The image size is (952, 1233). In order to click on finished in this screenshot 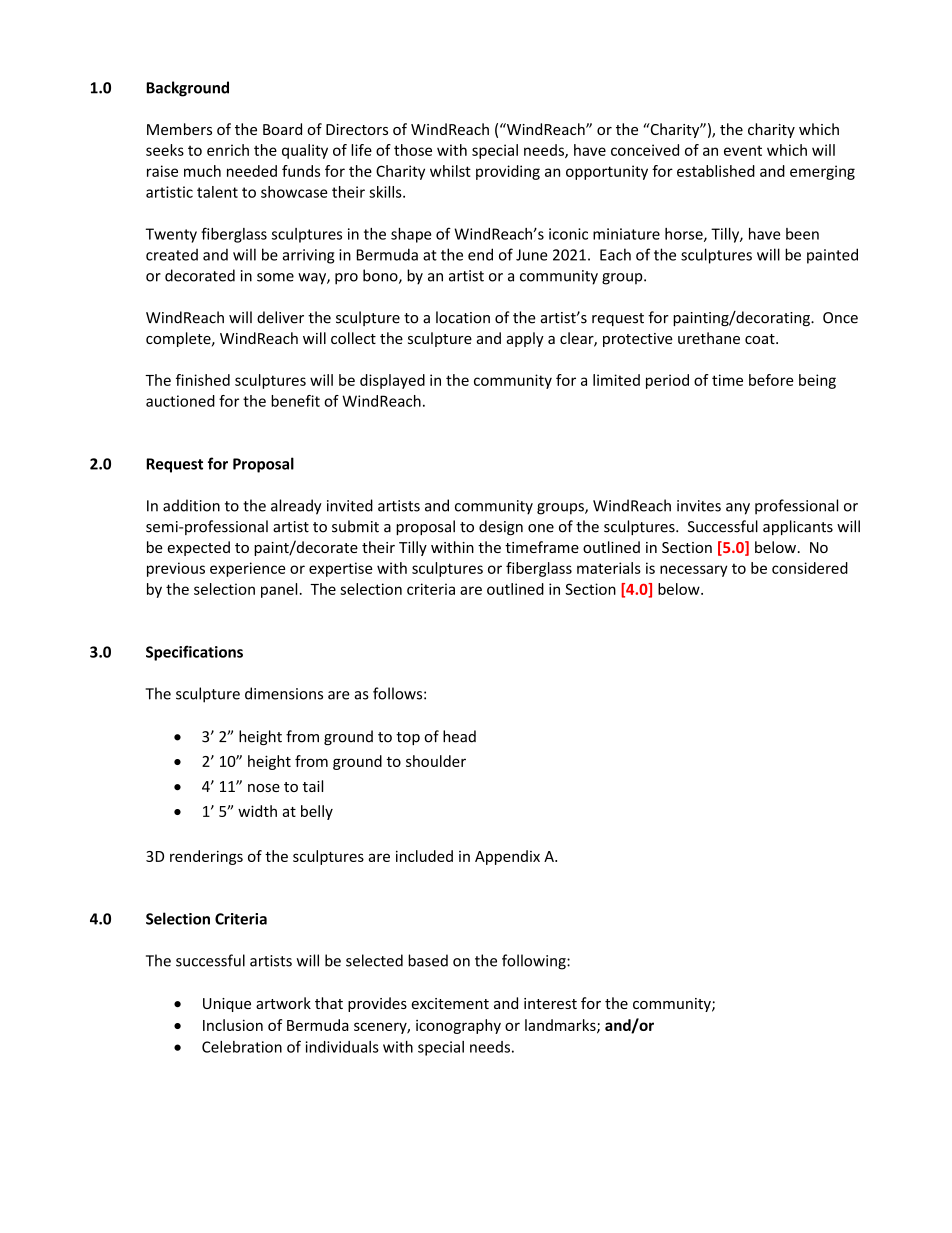, I will do `click(203, 380)`.
